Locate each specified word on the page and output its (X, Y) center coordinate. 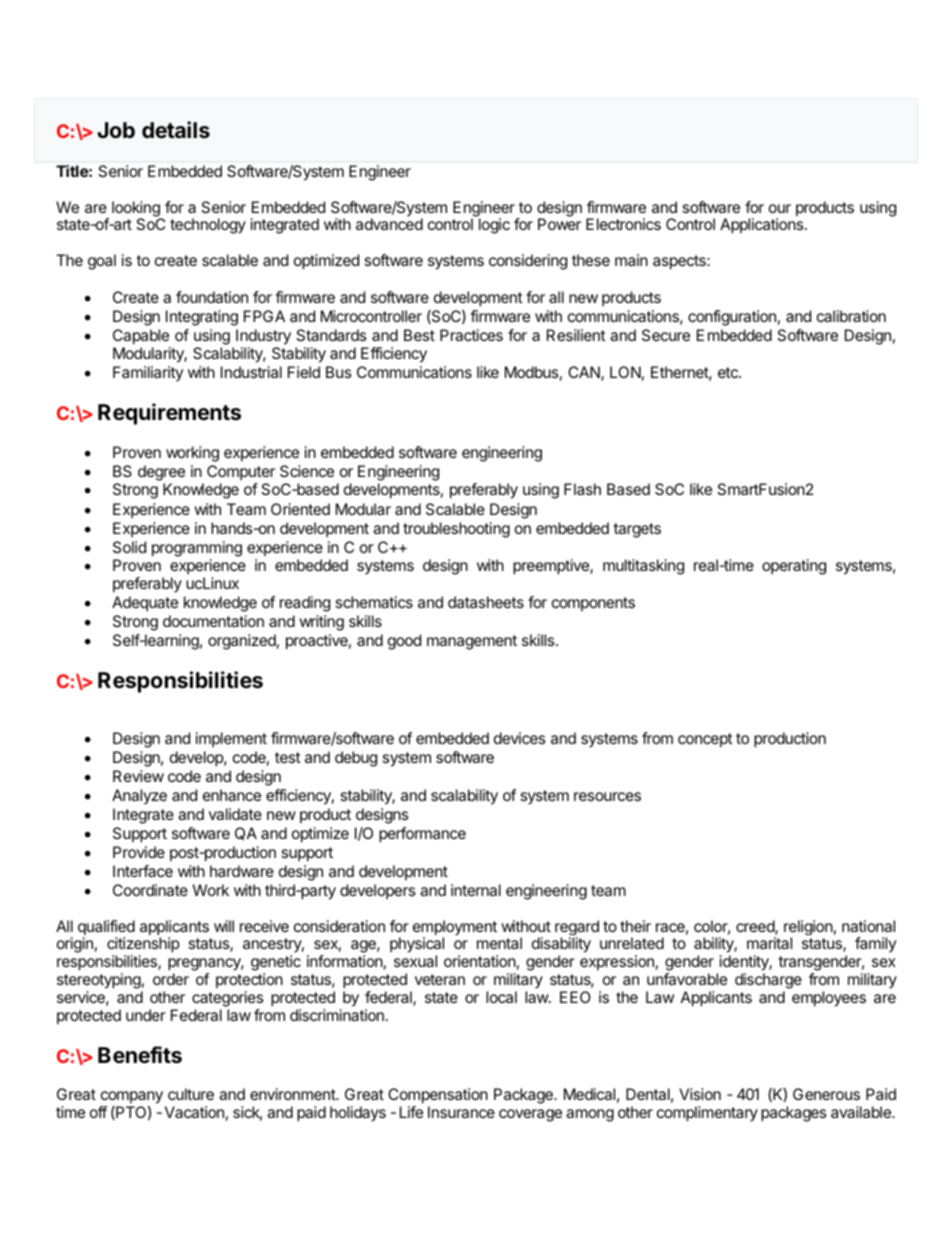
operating (794, 567)
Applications (763, 226)
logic (494, 226)
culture (191, 1094)
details (176, 130)
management (472, 642)
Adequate (145, 603)
